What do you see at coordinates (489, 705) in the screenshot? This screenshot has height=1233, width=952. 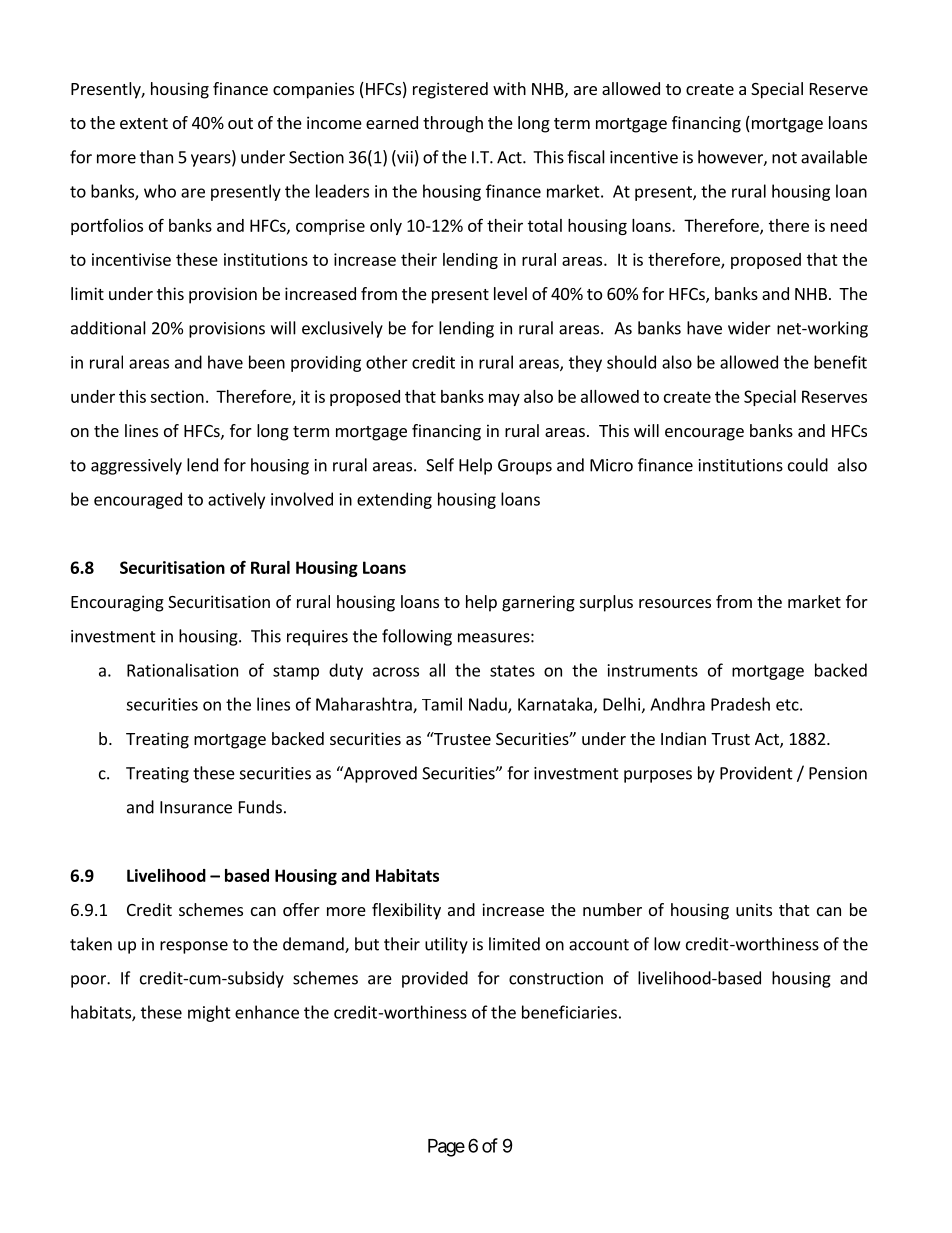 I see `Nadu` at bounding box center [489, 705].
